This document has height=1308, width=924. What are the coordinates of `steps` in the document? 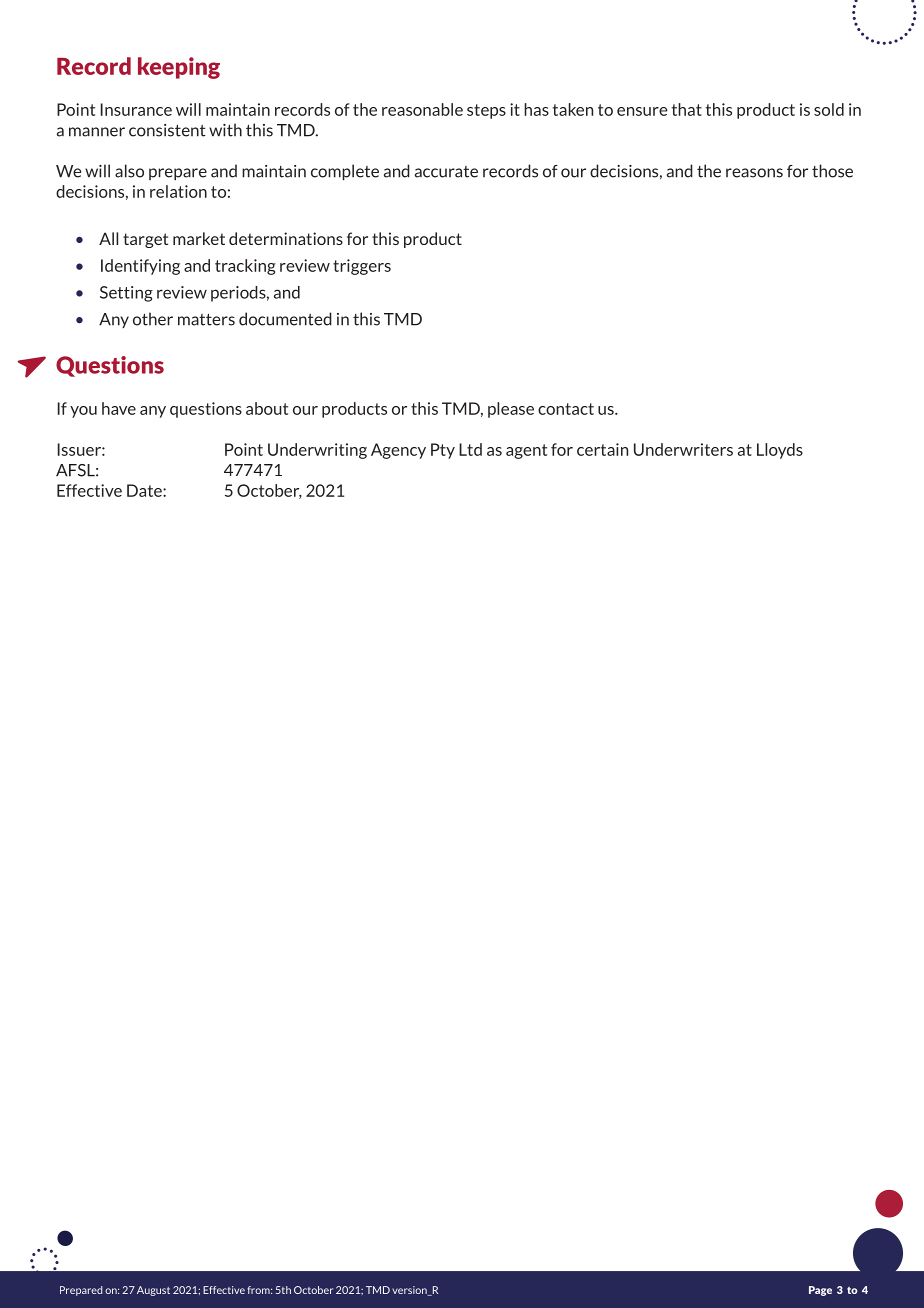 It's located at (486, 111).
